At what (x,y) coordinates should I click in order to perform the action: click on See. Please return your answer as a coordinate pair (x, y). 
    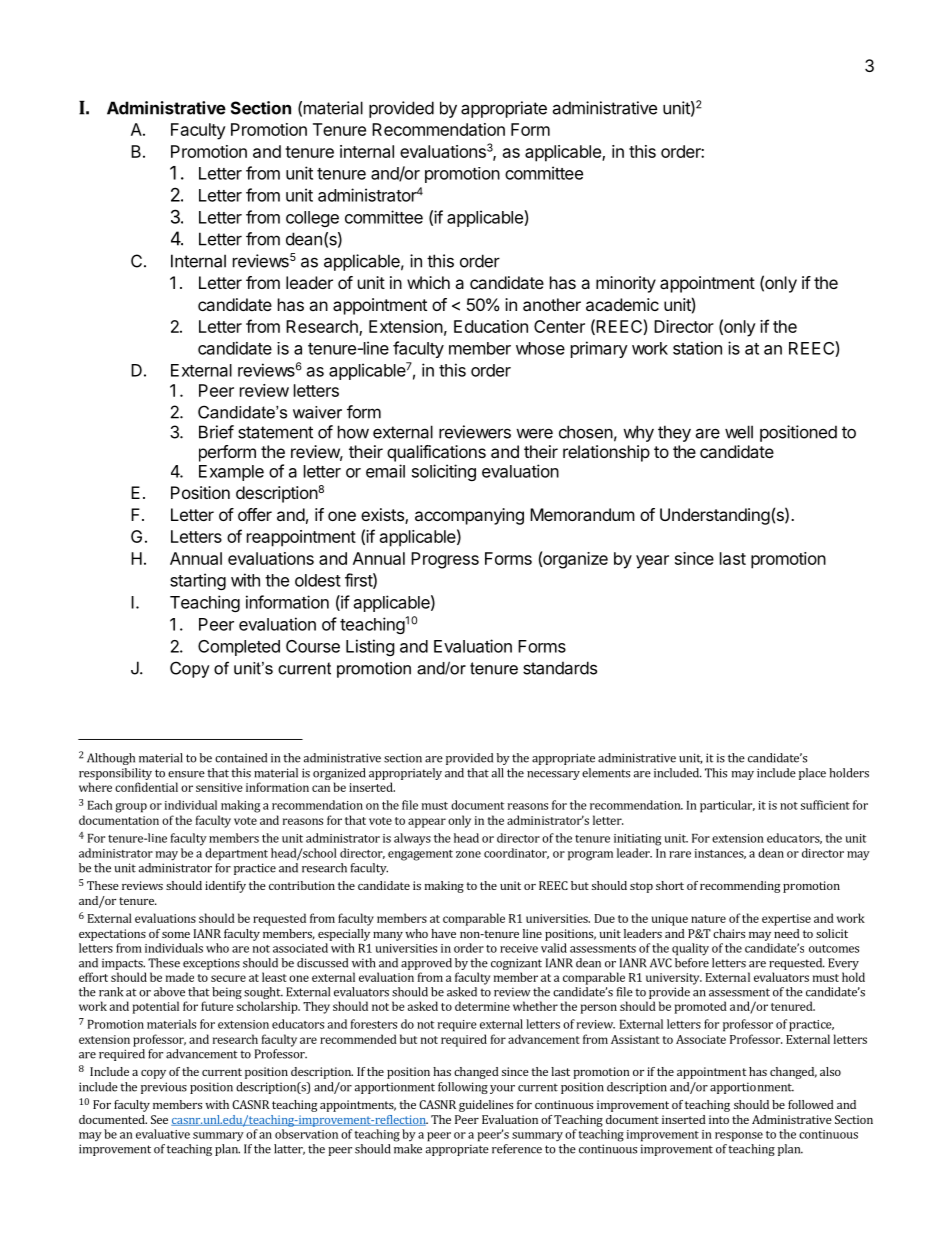
    Looking at the image, I should click on (159, 1119).
